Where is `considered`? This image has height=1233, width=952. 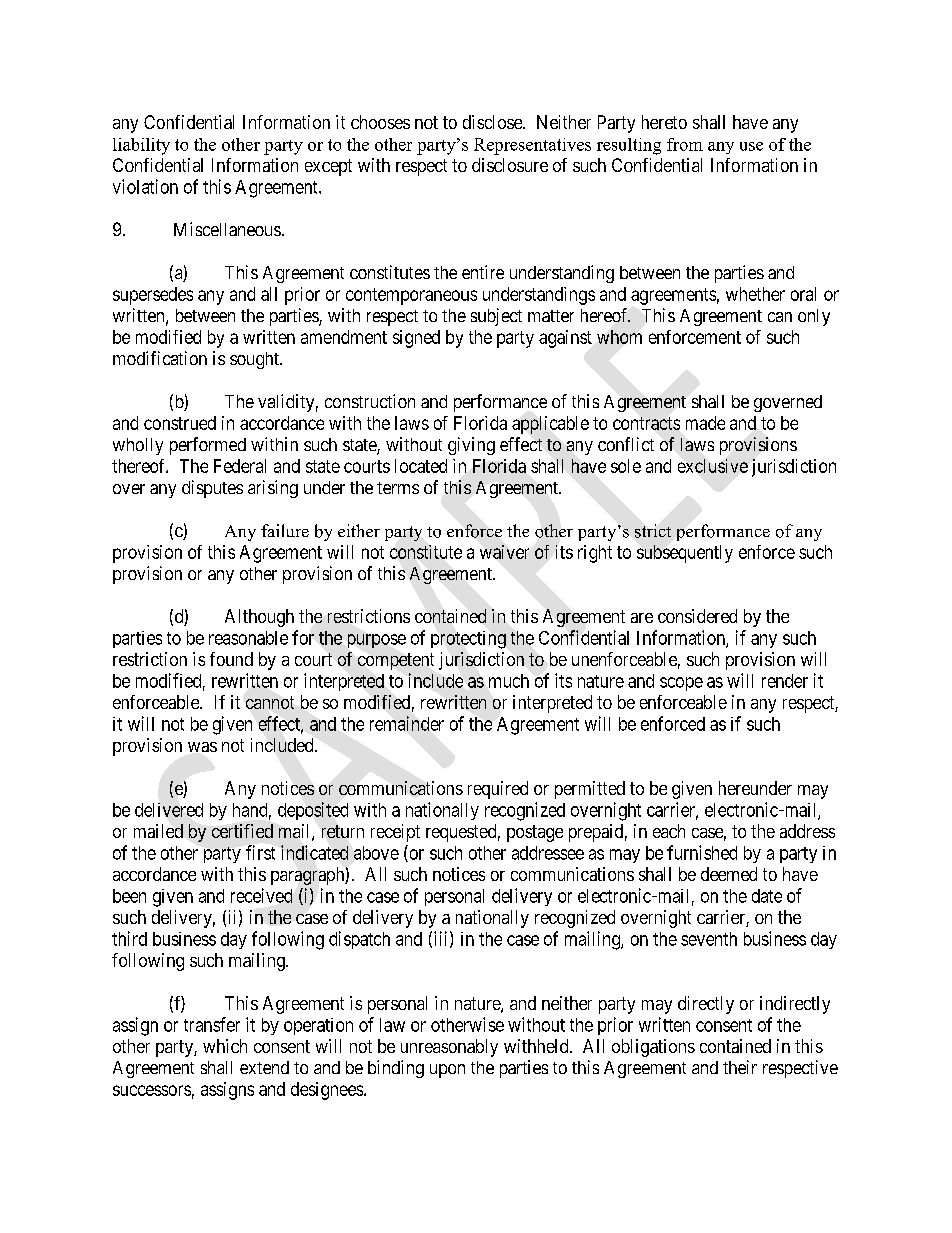 considered is located at coordinates (697, 616).
